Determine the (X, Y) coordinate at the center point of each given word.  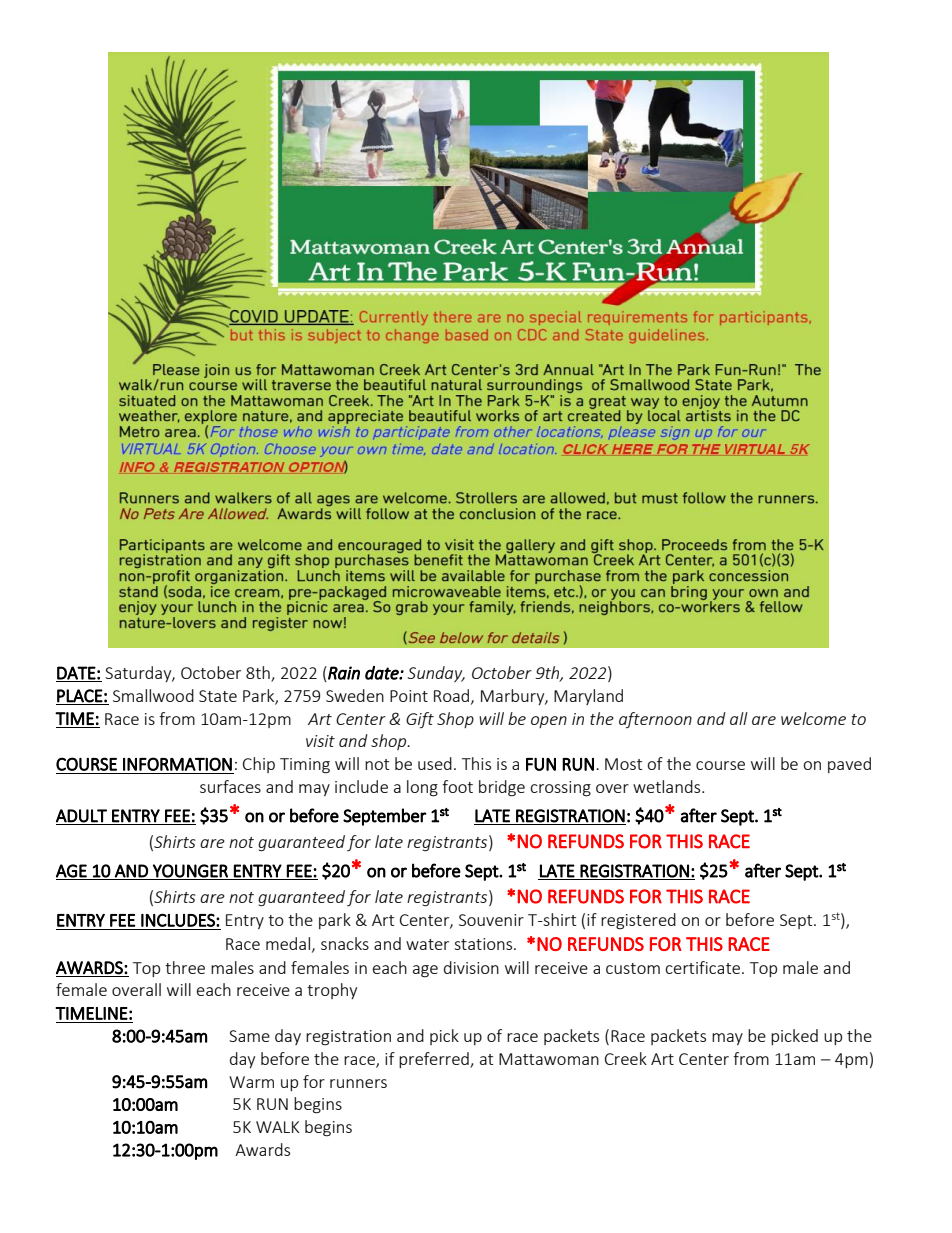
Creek (626, 1058)
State (218, 696)
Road (451, 695)
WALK (278, 1127)
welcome (813, 718)
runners (358, 1083)
